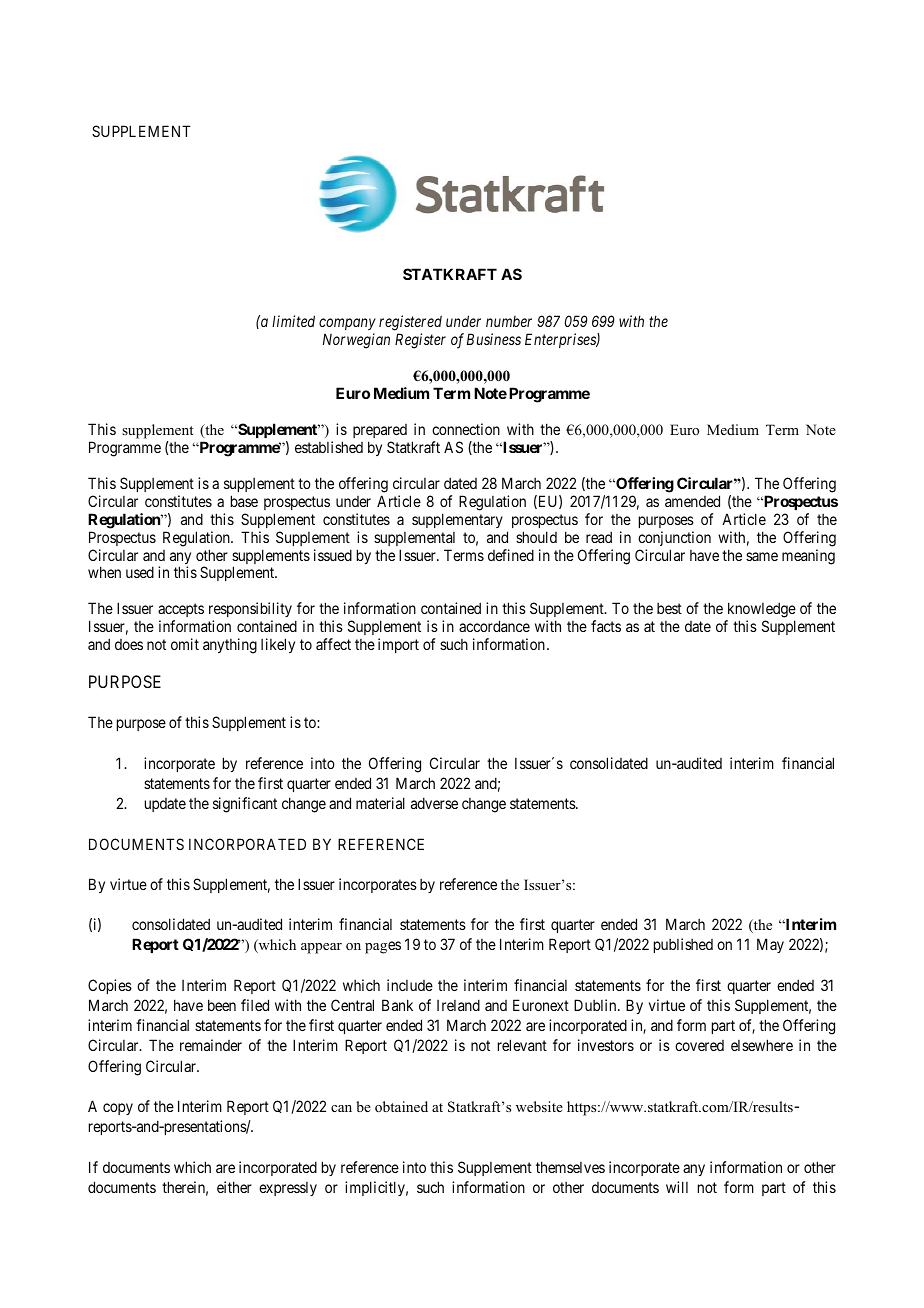  What do you see at coordinates (677, 1187) in the image?
I see `will` at bounding box center [677, 1187].
